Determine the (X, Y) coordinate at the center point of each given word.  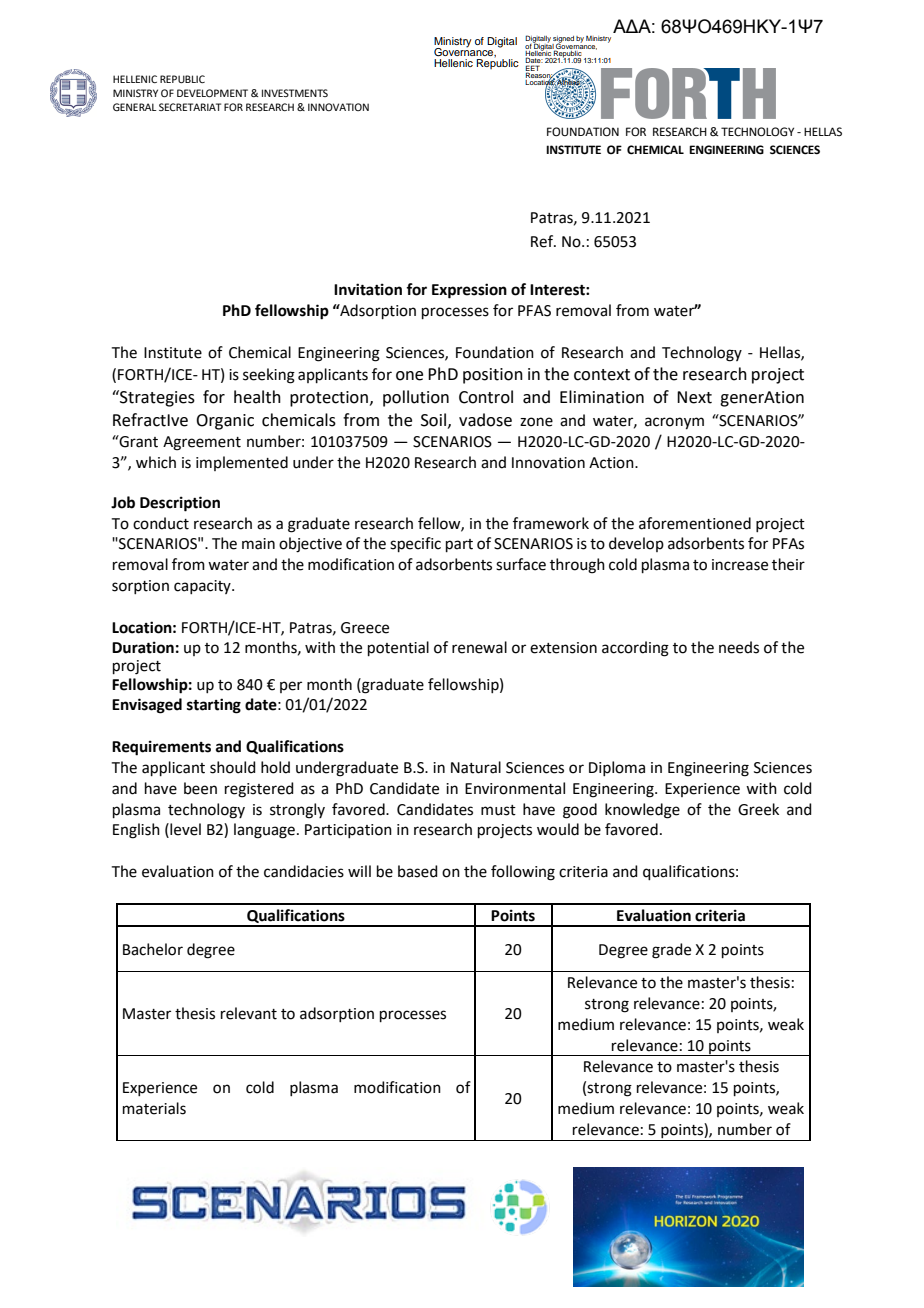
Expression (469, 291)
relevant (249, 1013)
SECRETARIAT (190, 107)
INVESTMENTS (295, 93)
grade (671, 951)
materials (154, 1108)
